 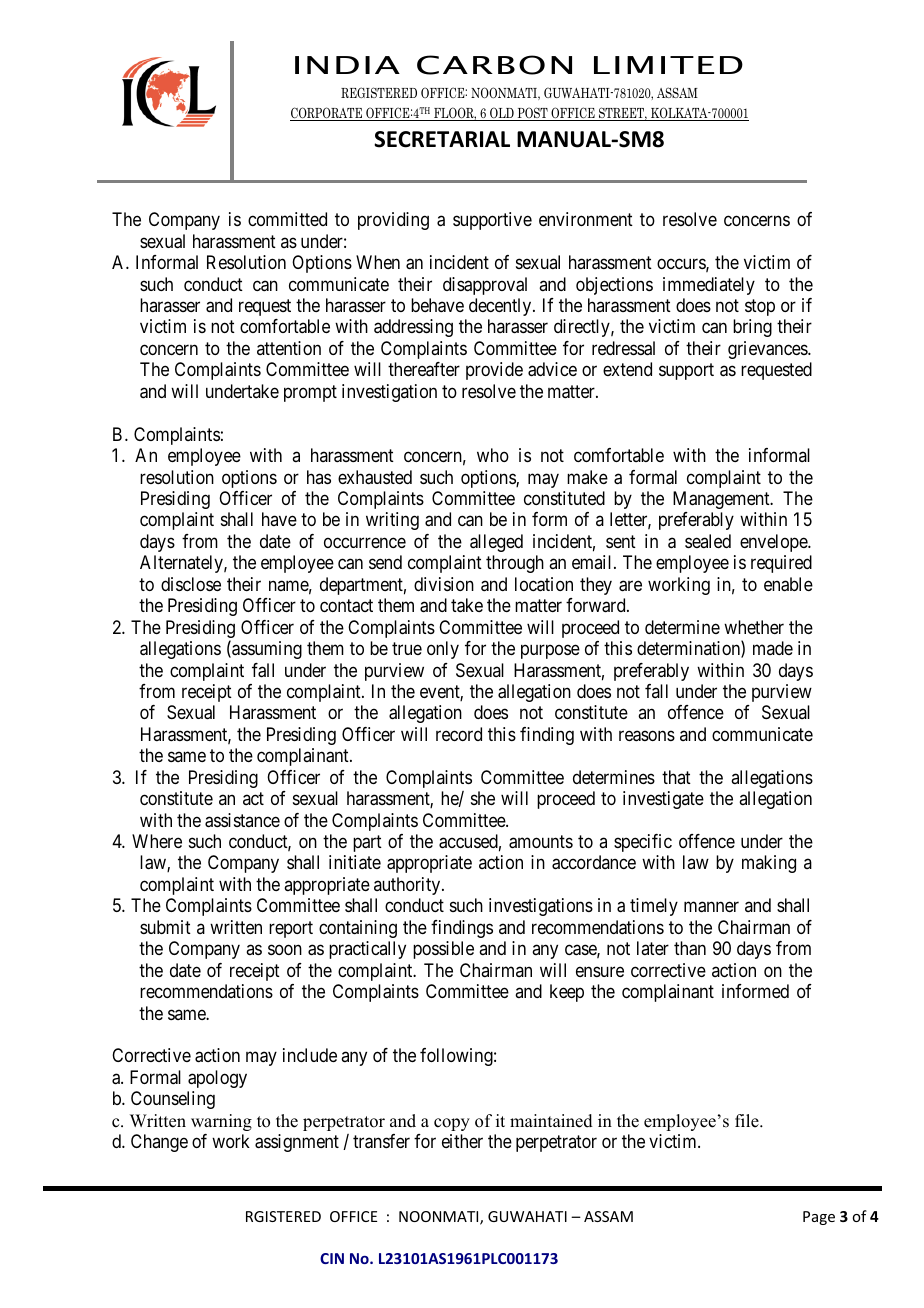 What do you see at coordinates (502, 114) in the screenshot?
I see `OLD` at bounding box center [502, 114].
